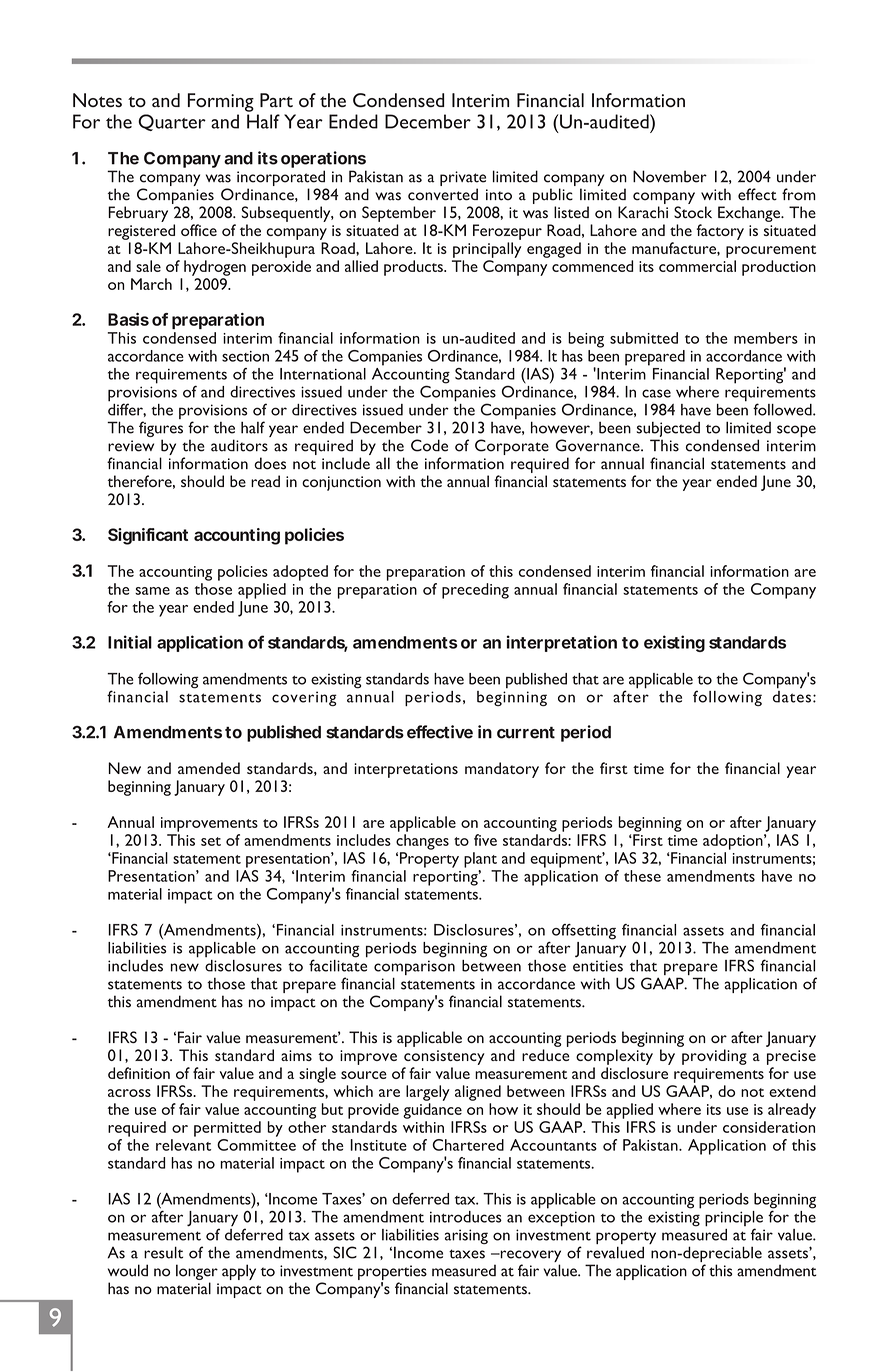  Describe the element at coordinates (139, 1073) in the page. I see `definition` at that location.
